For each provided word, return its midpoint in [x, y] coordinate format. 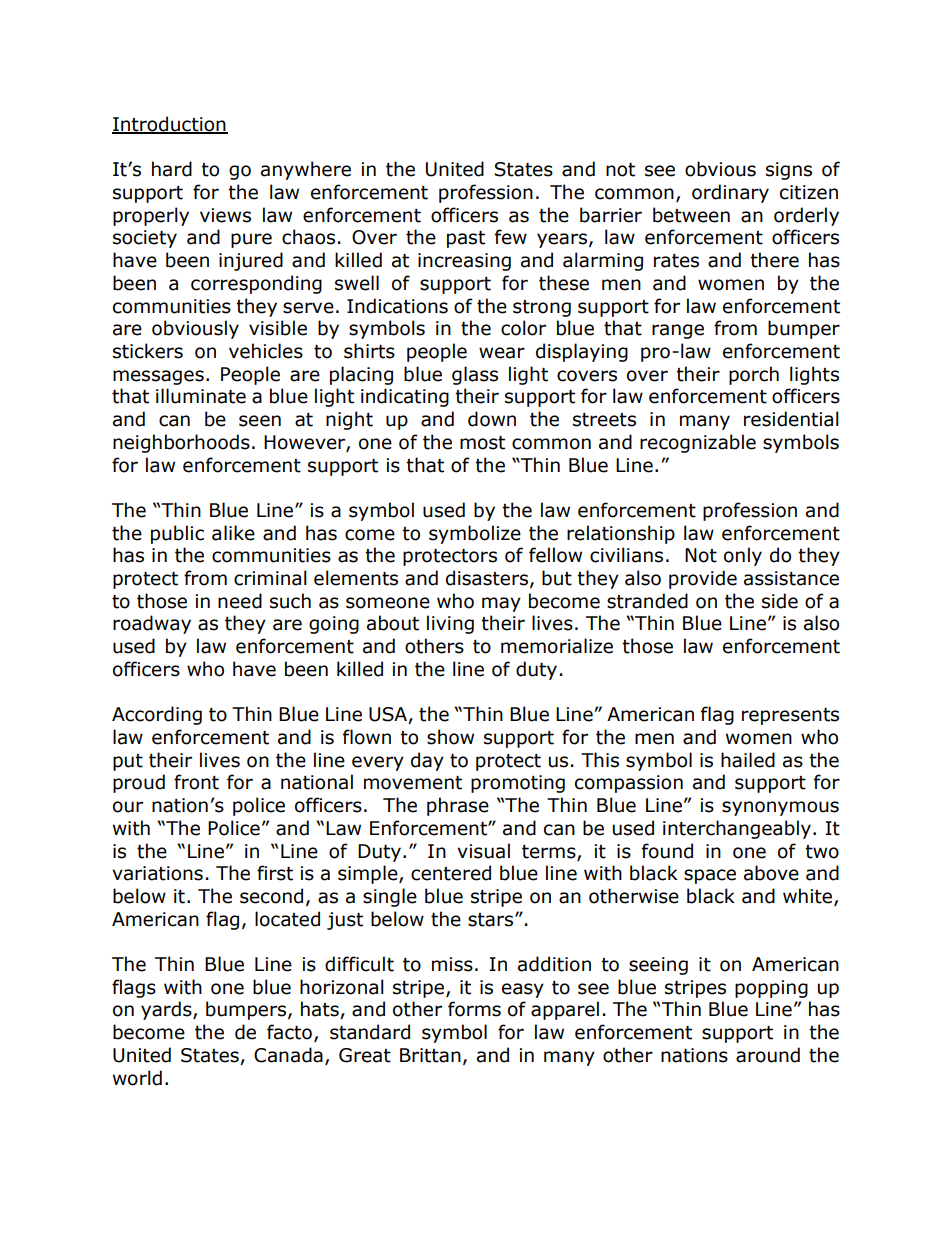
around [768, 1055]
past [466, 239]
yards [167, 1010]
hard [172, 169]
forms [474, 1009]
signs [789, 171]
